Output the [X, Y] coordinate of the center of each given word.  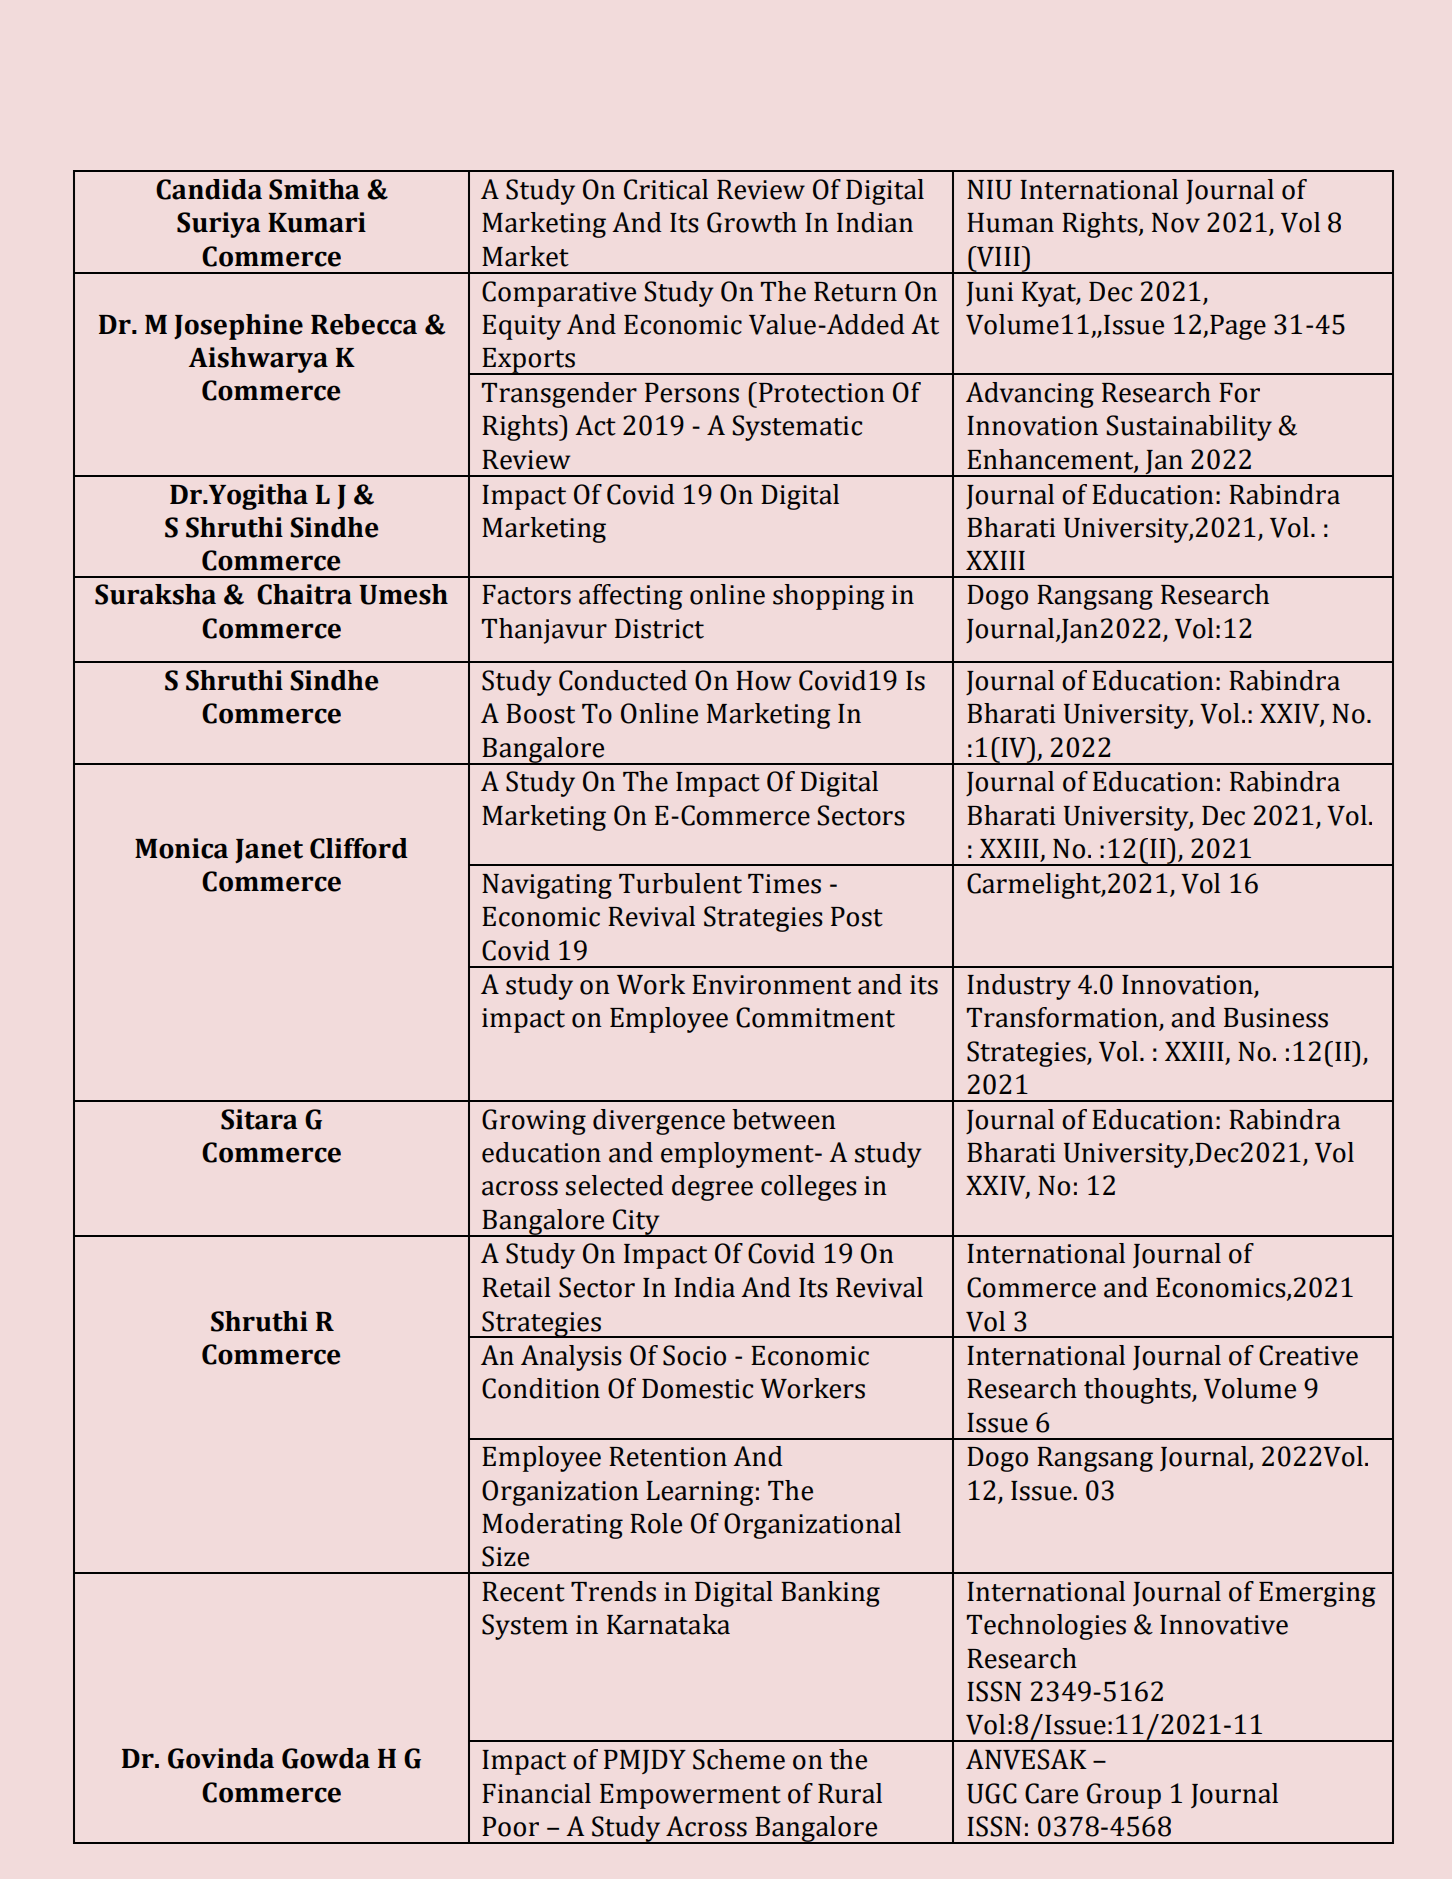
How [763, 681]
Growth [752, 222]
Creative [1308, 1355]
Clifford [359, 848]
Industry [1019, 987]
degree [712, 1188]
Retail [516, 1287]
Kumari [317, 222]
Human [1010, 223]
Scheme [739, 1759]
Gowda [326, 1758]
